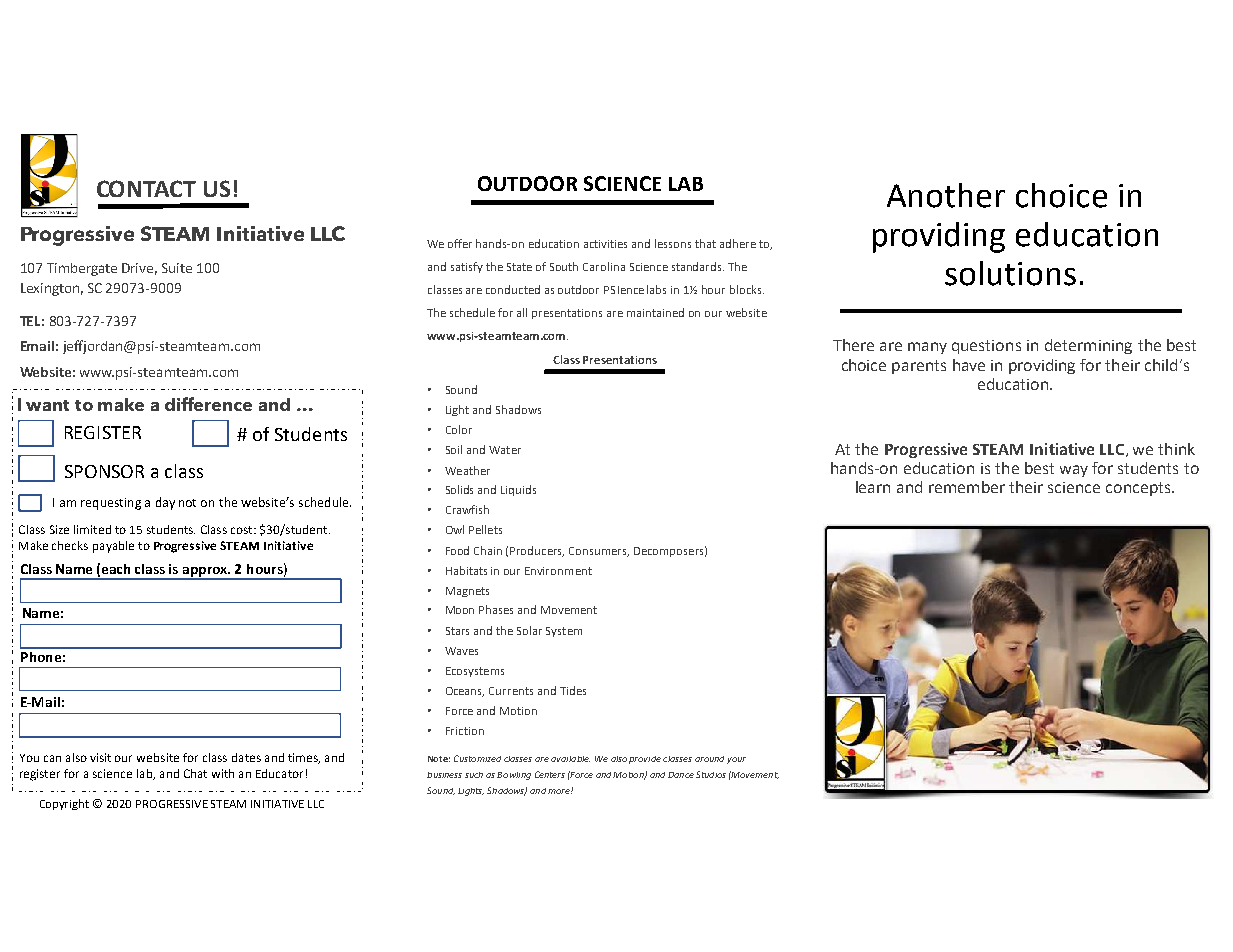 The width and height of the document is (1233, 952). What do you see at coordinates (605, 244) in the document?
I see `activities` at bounding box center [605, 244].
